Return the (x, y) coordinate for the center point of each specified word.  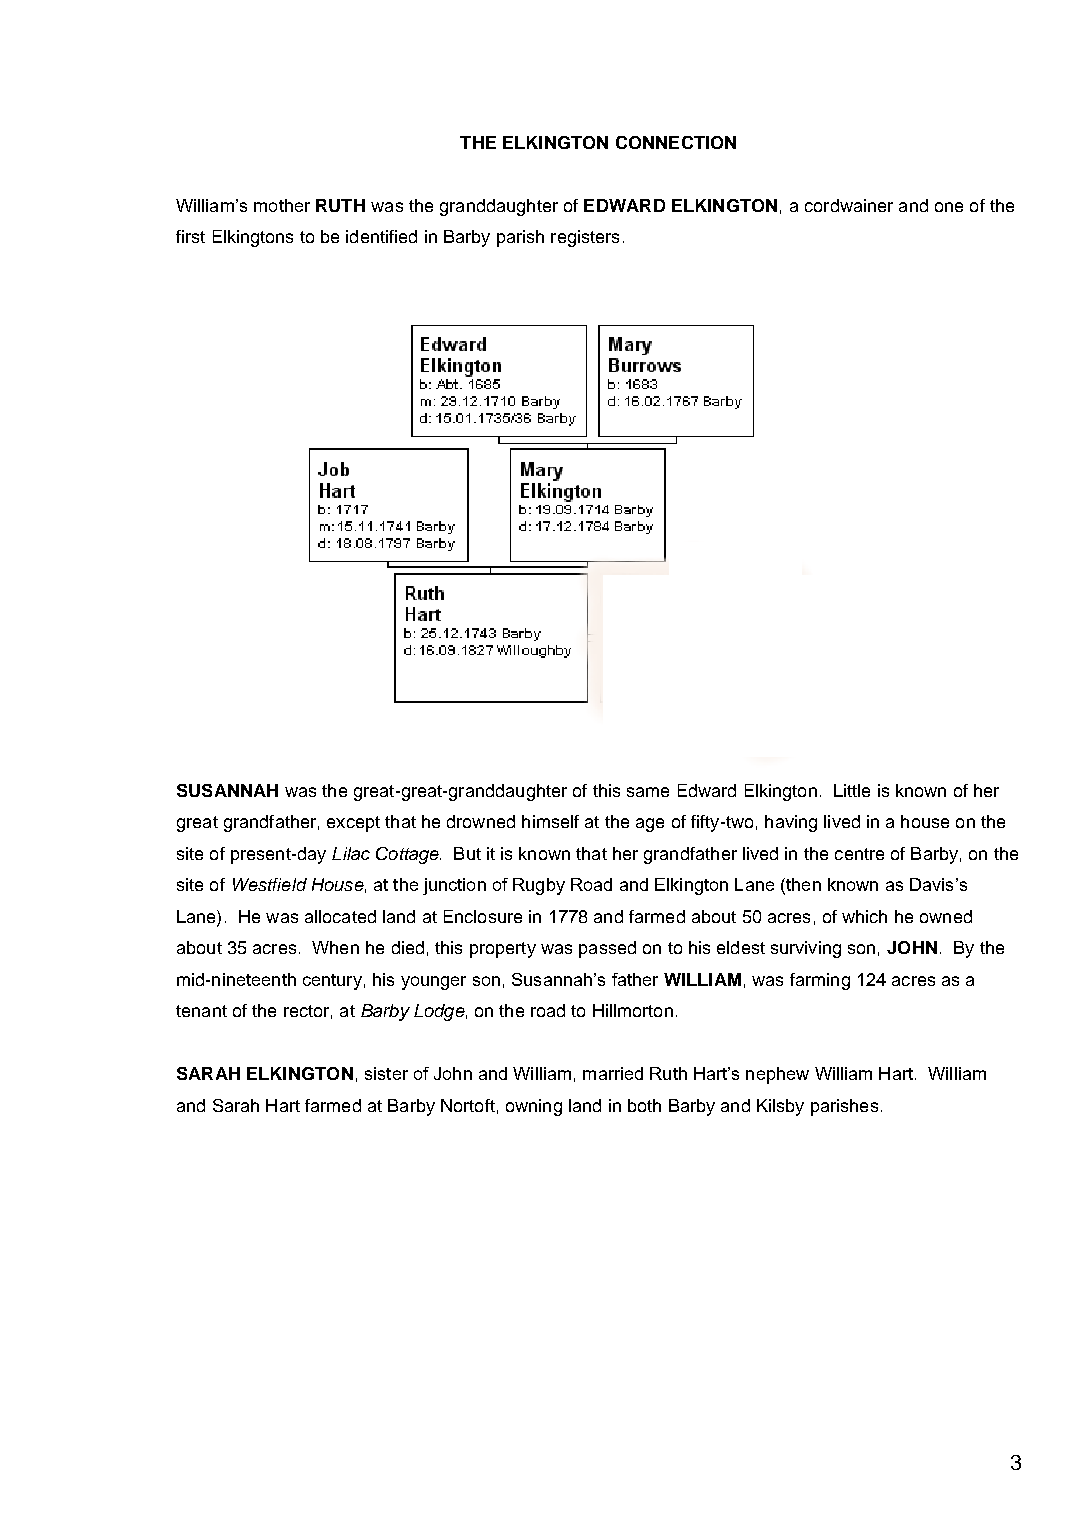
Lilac (351, 853)
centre (859, 854)
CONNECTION (676, 142)
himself (550, 821)
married (613, 1073)
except (353, 824)
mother (282, 205)
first (190, 236)
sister (386, 1073)
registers (585, 238)
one (949, 207)
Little (852, 790)
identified (381, 236)
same (648, 792)
